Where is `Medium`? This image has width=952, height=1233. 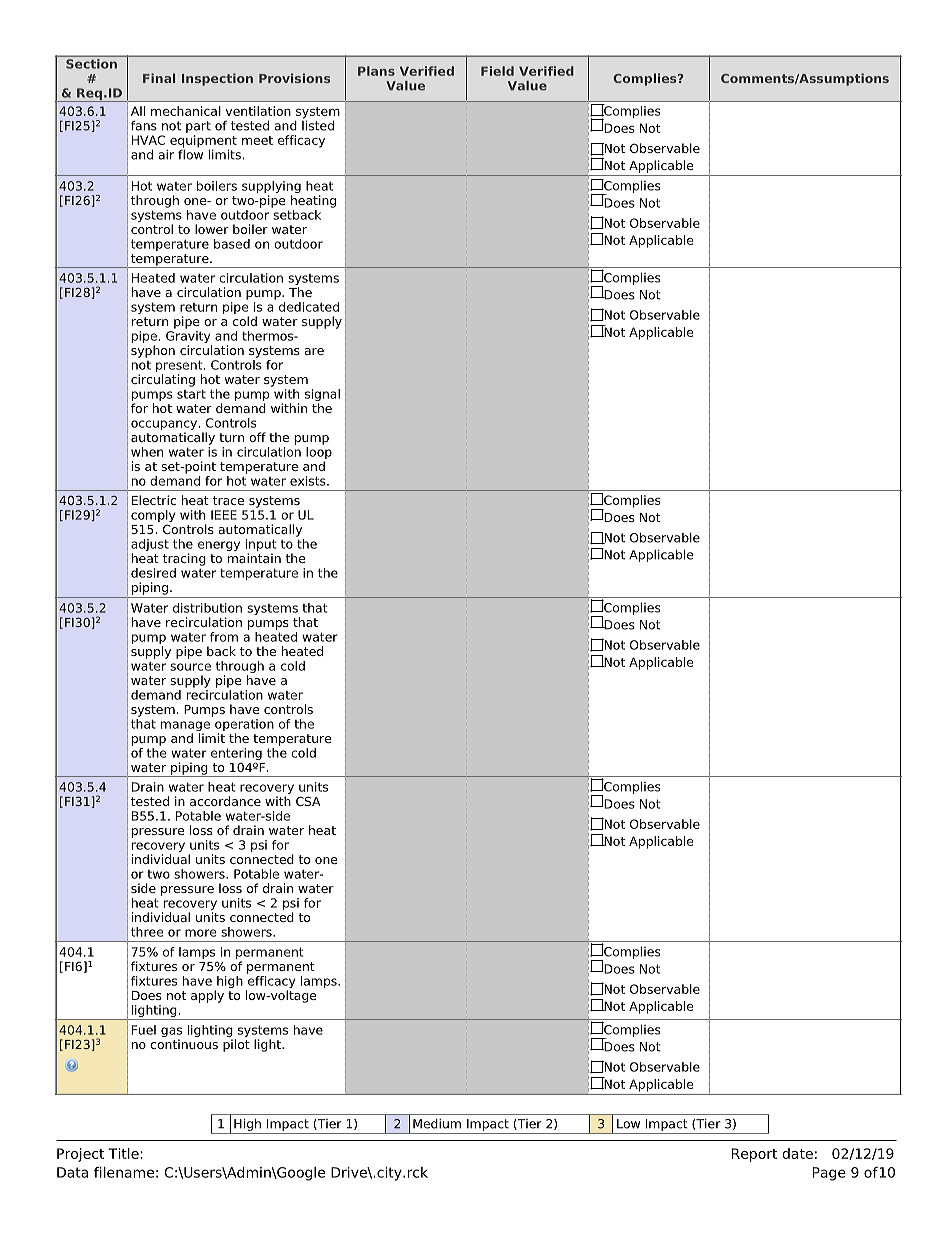
Medium is located at coordinates (437, 1124).
